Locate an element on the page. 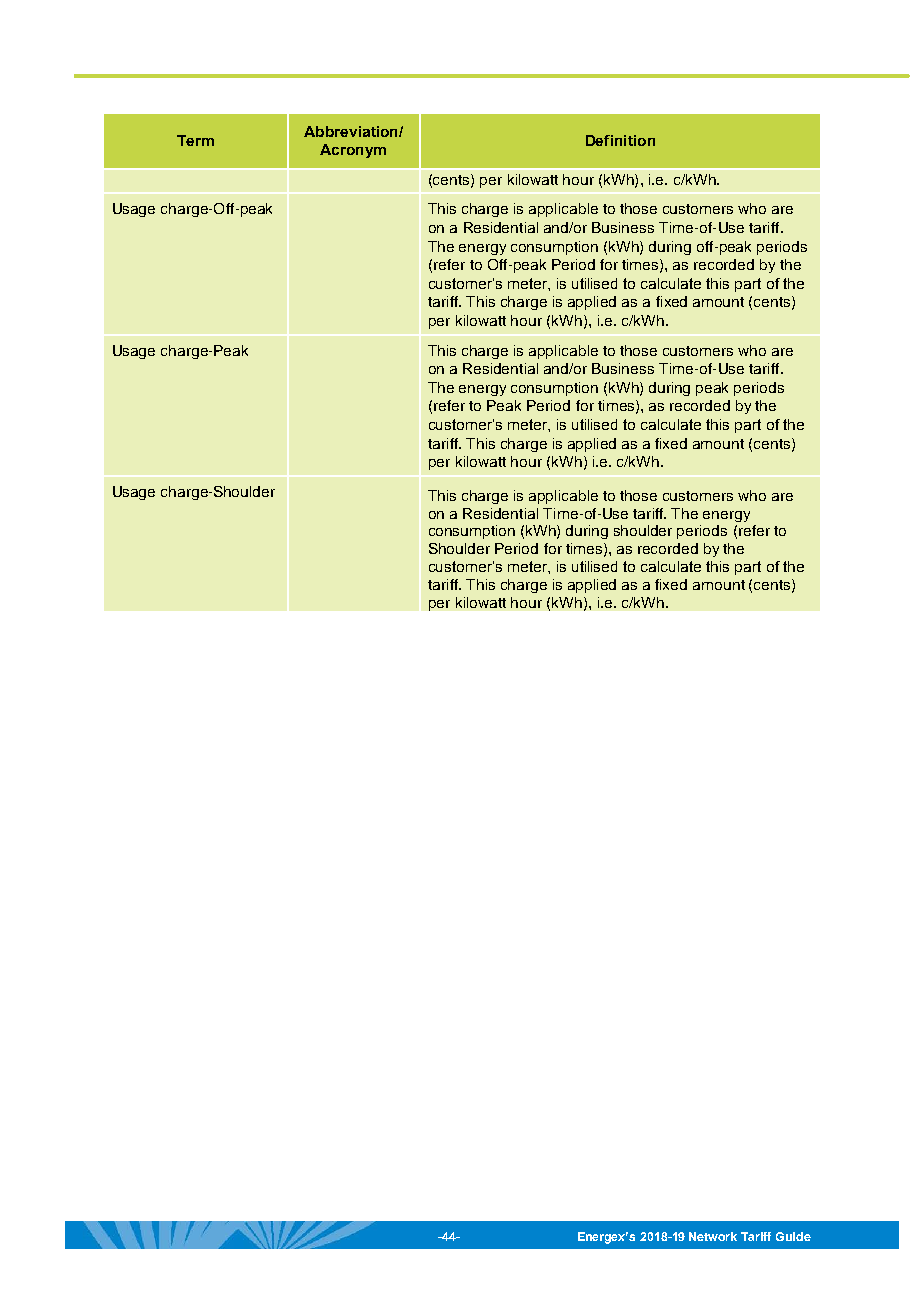 Image resolution: width=924 pixels, height=1308 pixels. Abbreviation is located at coordinates (352, 131).
